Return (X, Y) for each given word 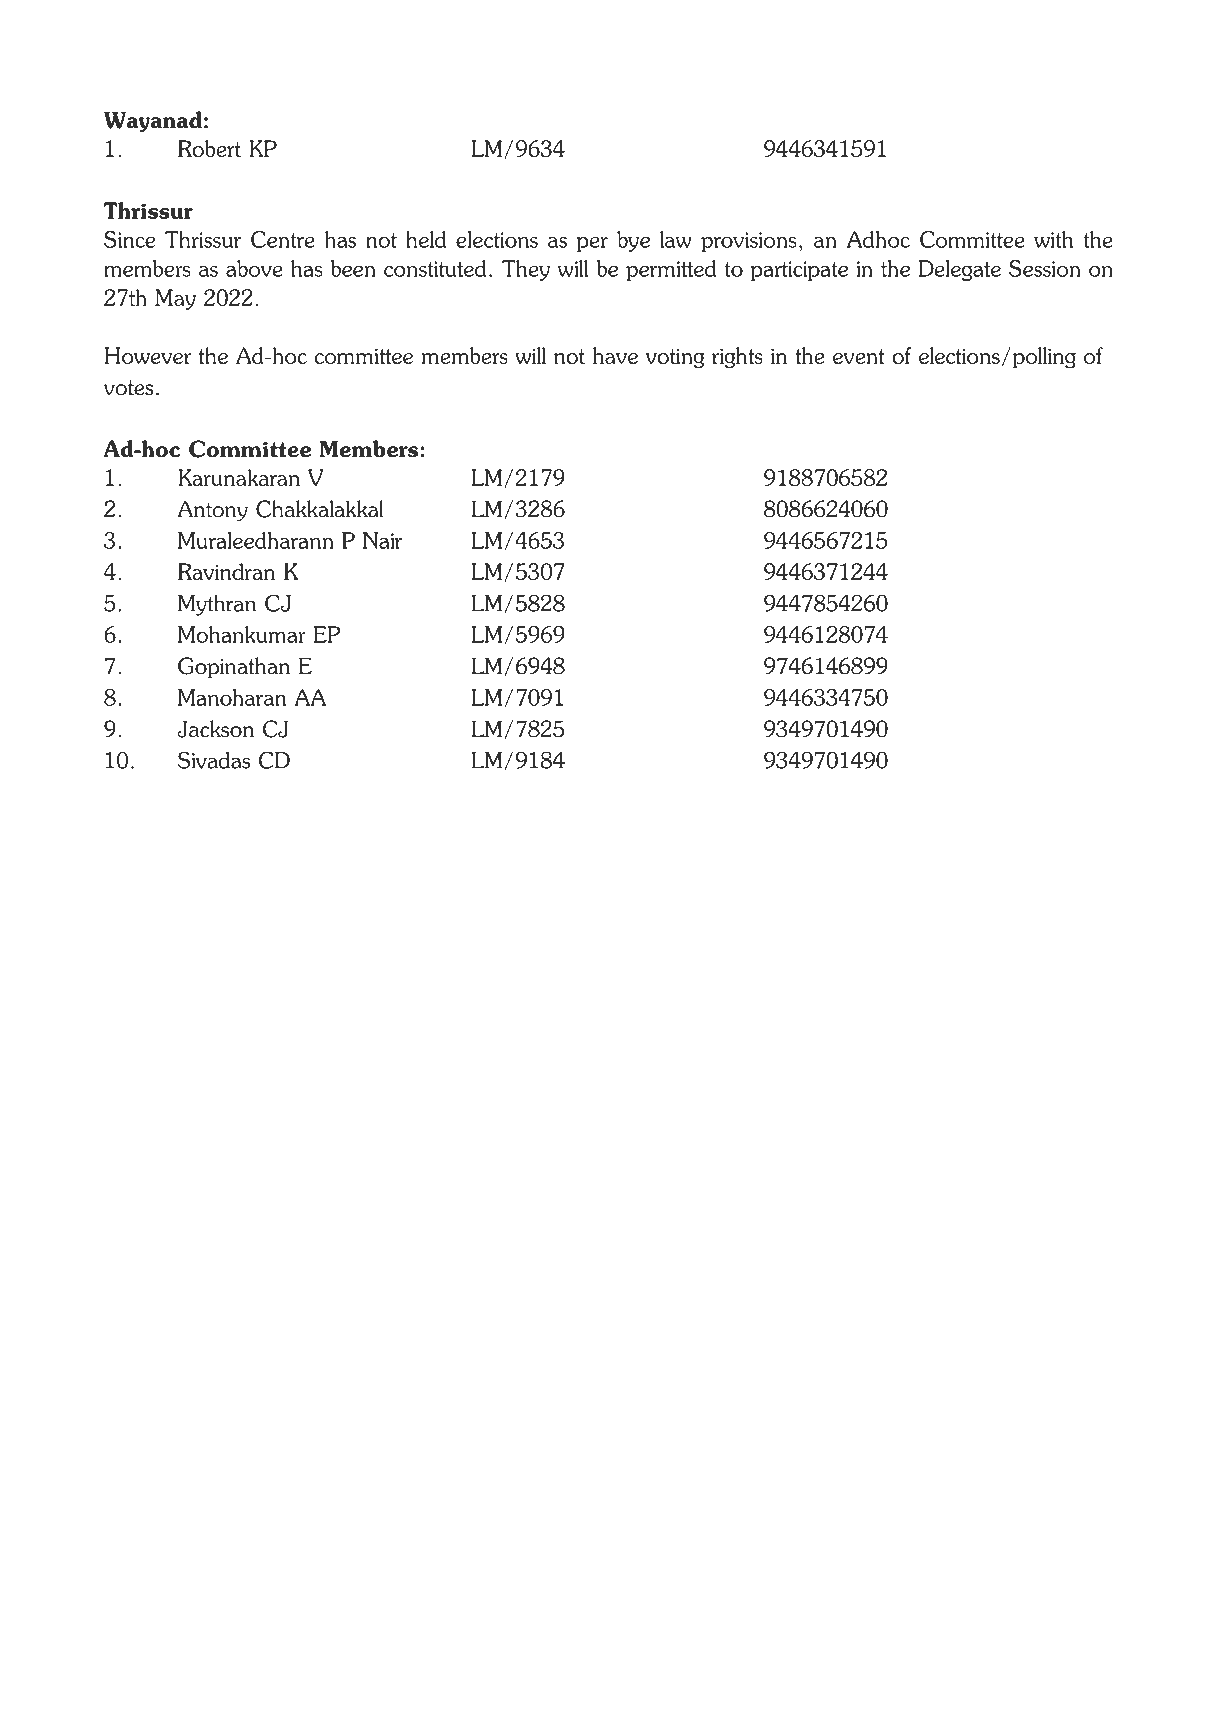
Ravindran (226, 571)
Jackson (215, 729)
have (615, 355)
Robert (209, 148)
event (859, 356)
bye (633, 241)
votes (128, 388)
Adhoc (878, 239)
